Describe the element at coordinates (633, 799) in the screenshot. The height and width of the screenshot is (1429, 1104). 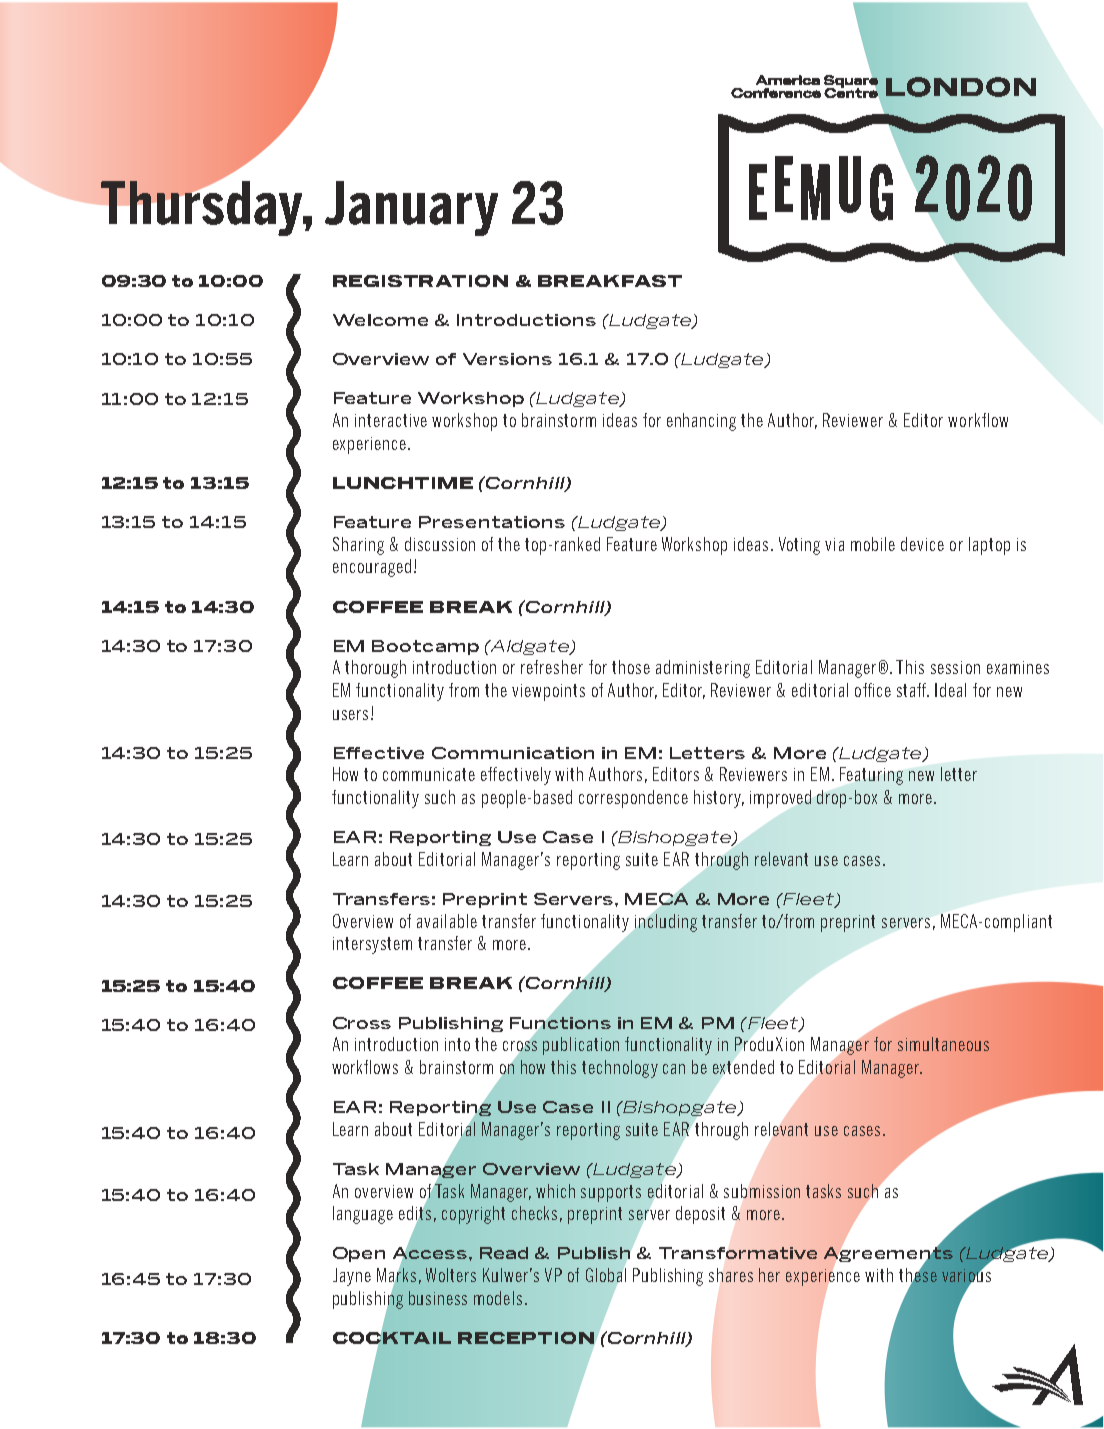
I see `correspondence` at that location.
